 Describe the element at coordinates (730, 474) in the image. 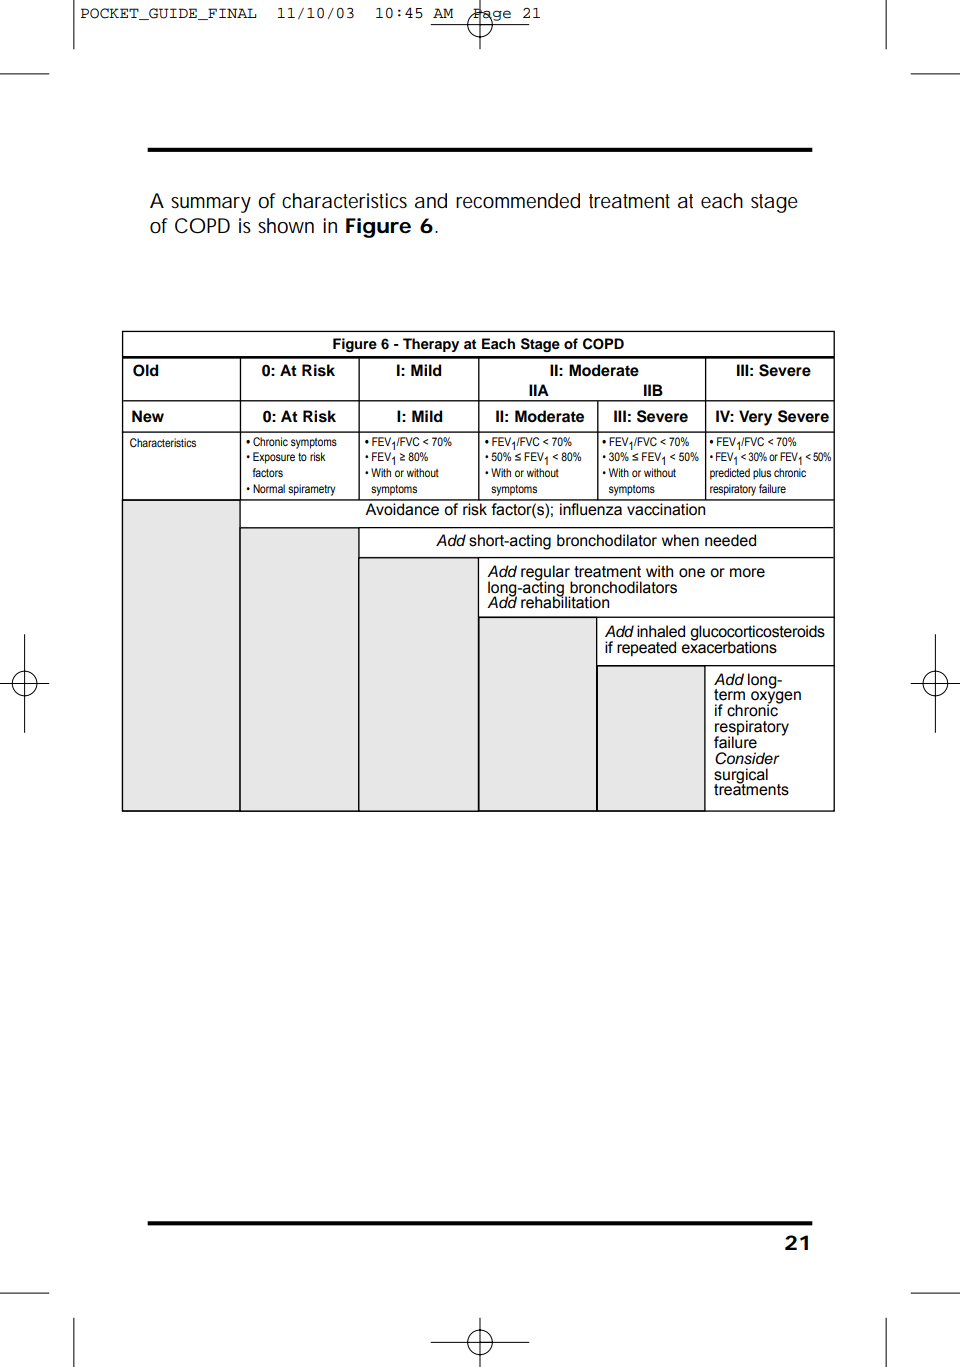

I see `predicted` at that location.
